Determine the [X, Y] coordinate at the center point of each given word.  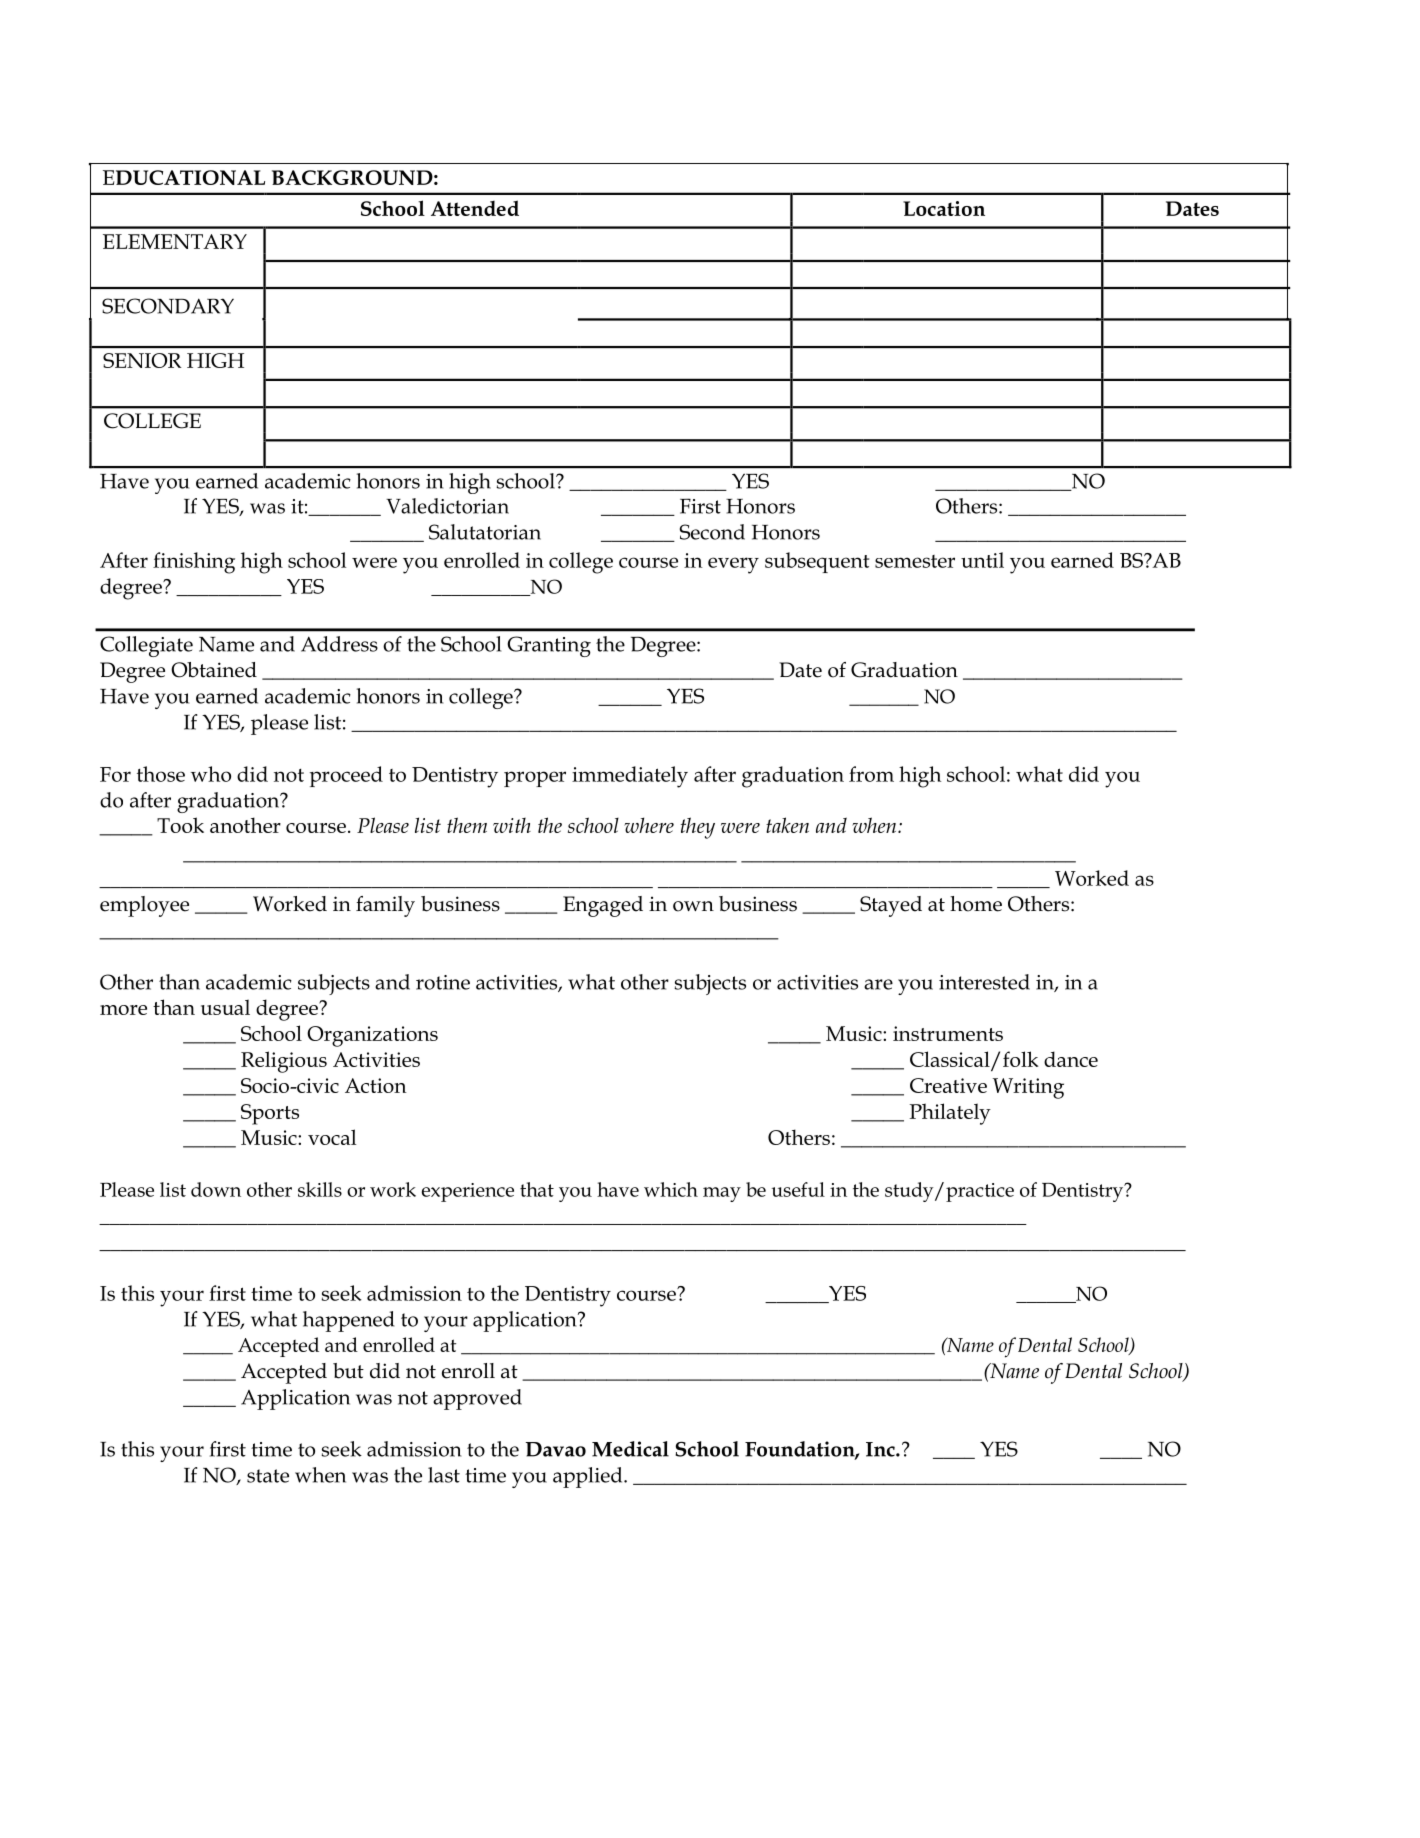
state [268, 1476]
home [976, 904]
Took [180, 825]
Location [944, 208]
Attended [475, 208]
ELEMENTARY [175, 241]
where [649, 825]
